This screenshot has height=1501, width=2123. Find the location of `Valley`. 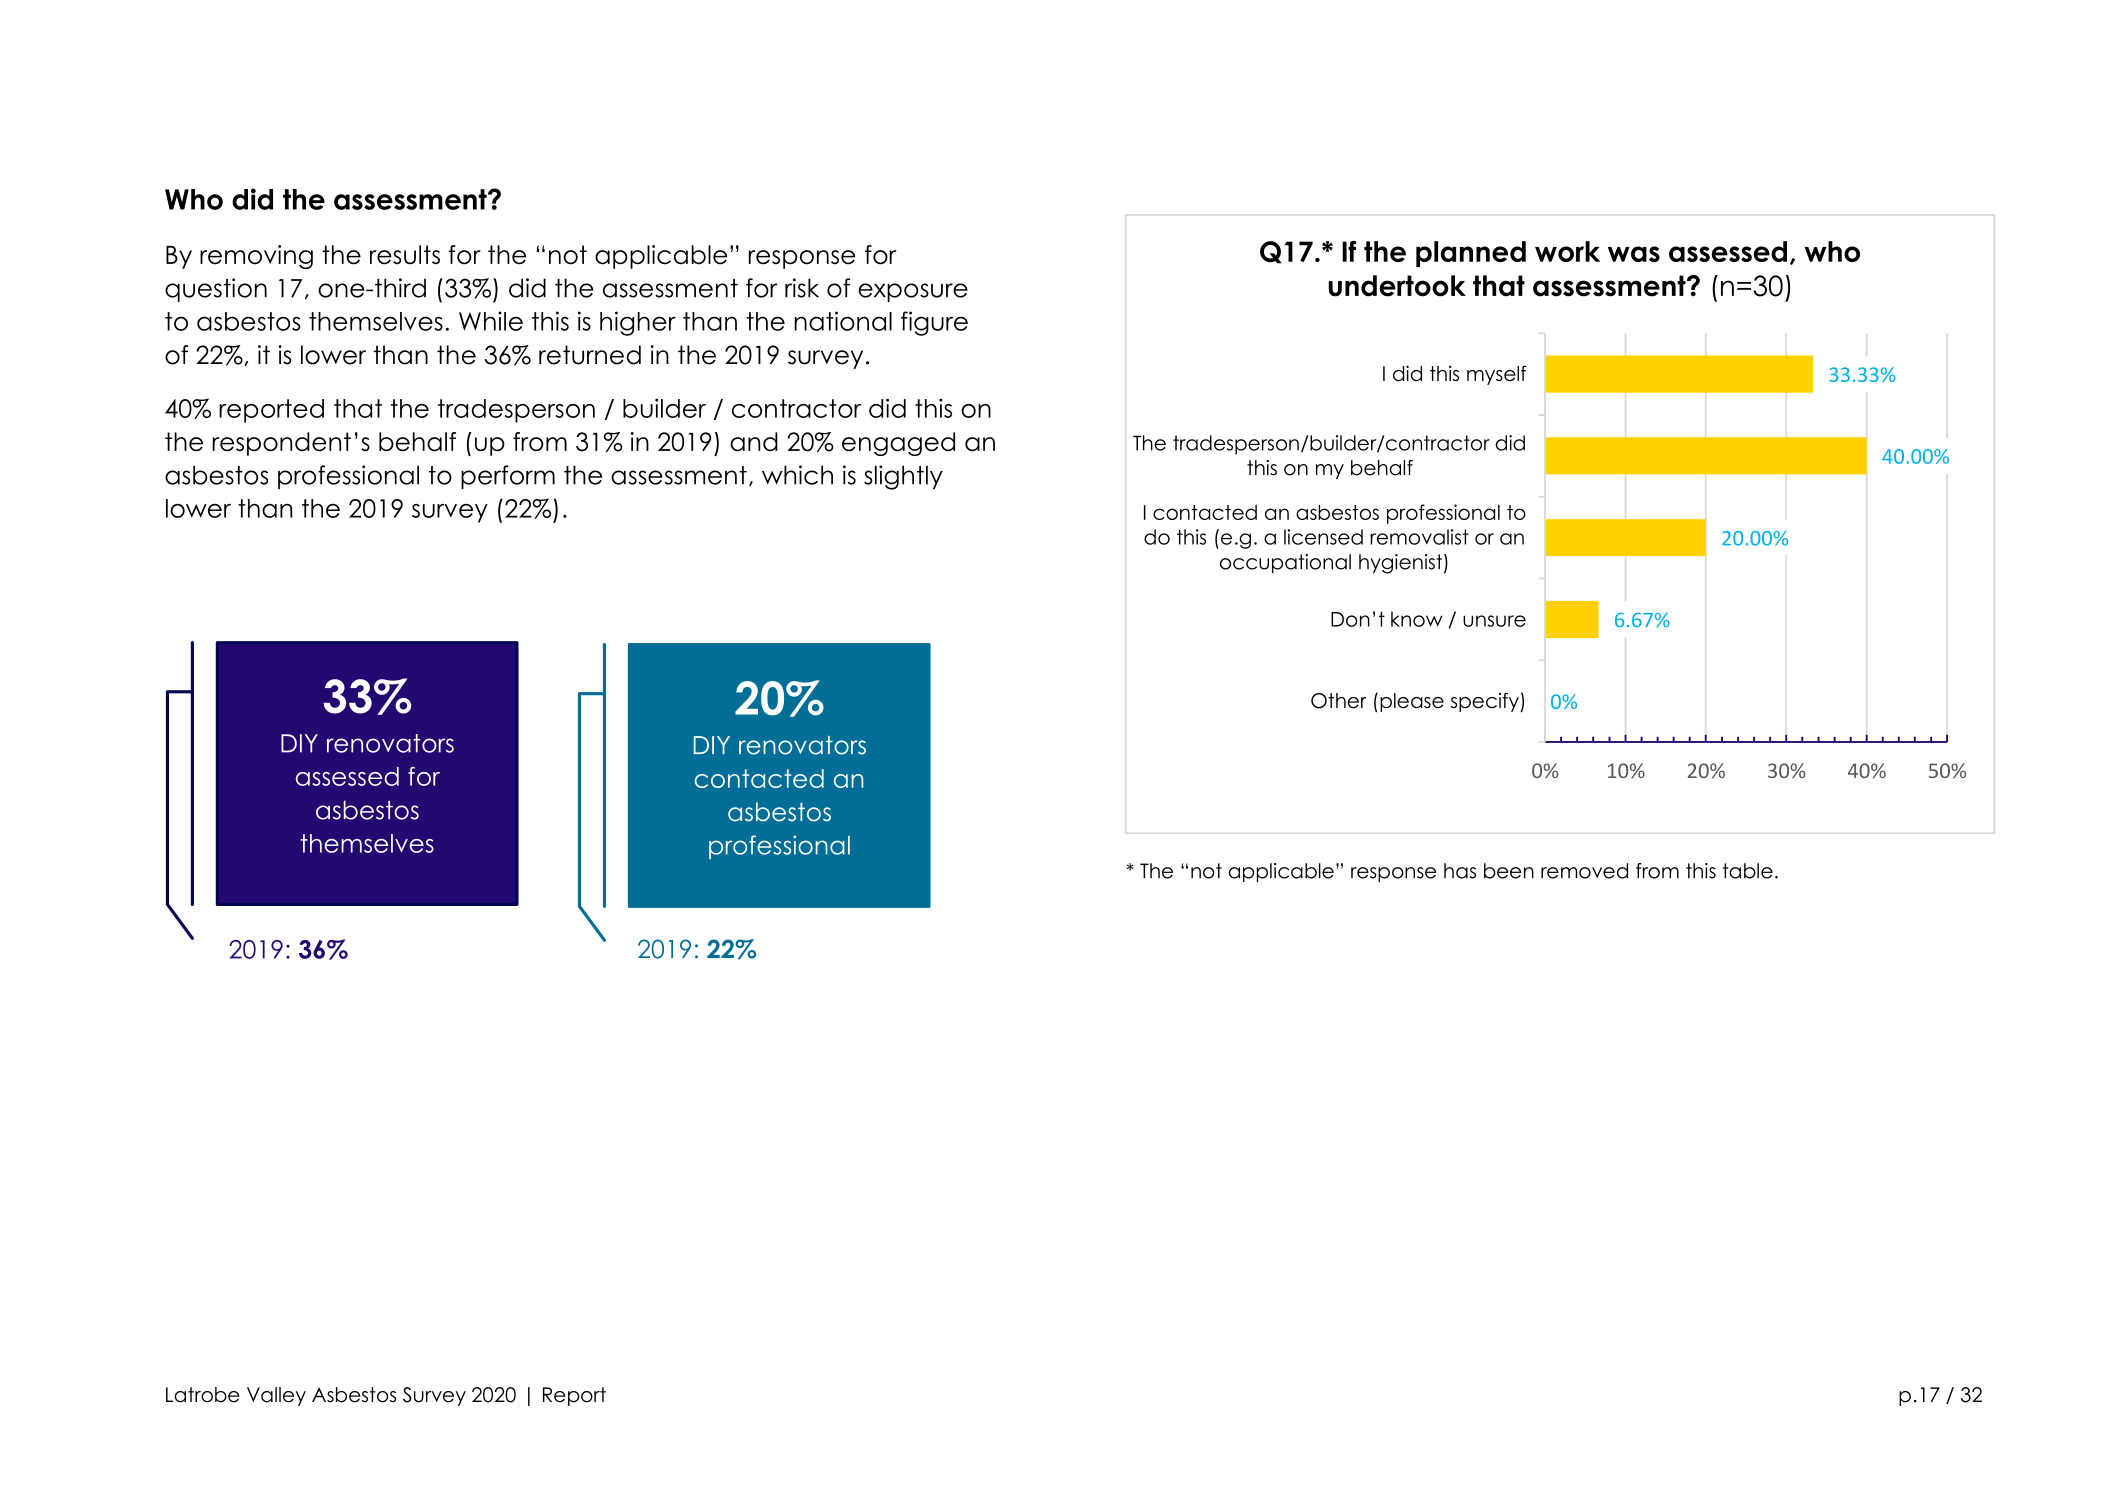

Valley is located at coordinates (276, 1396).
